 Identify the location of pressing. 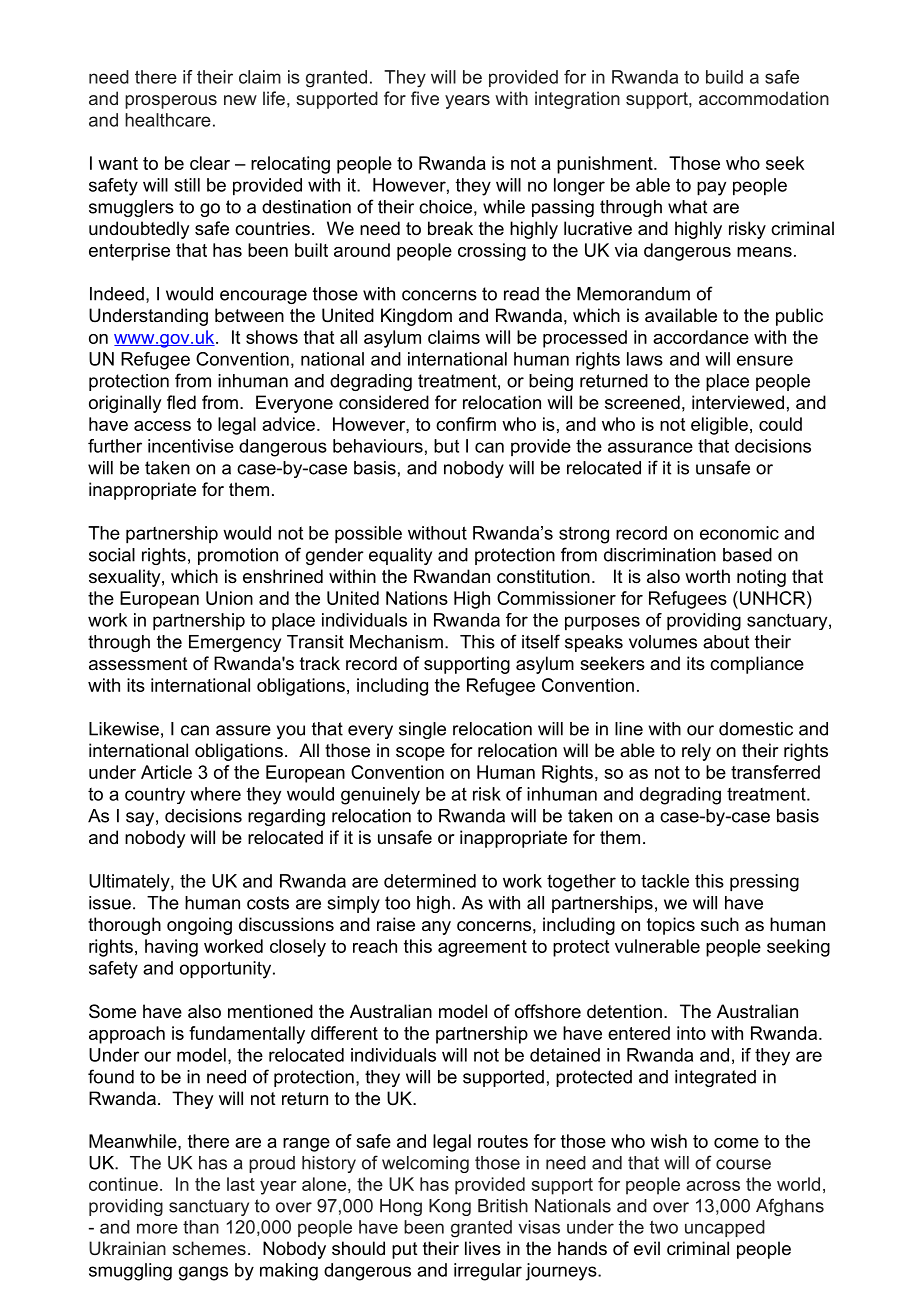
(764, 883).
